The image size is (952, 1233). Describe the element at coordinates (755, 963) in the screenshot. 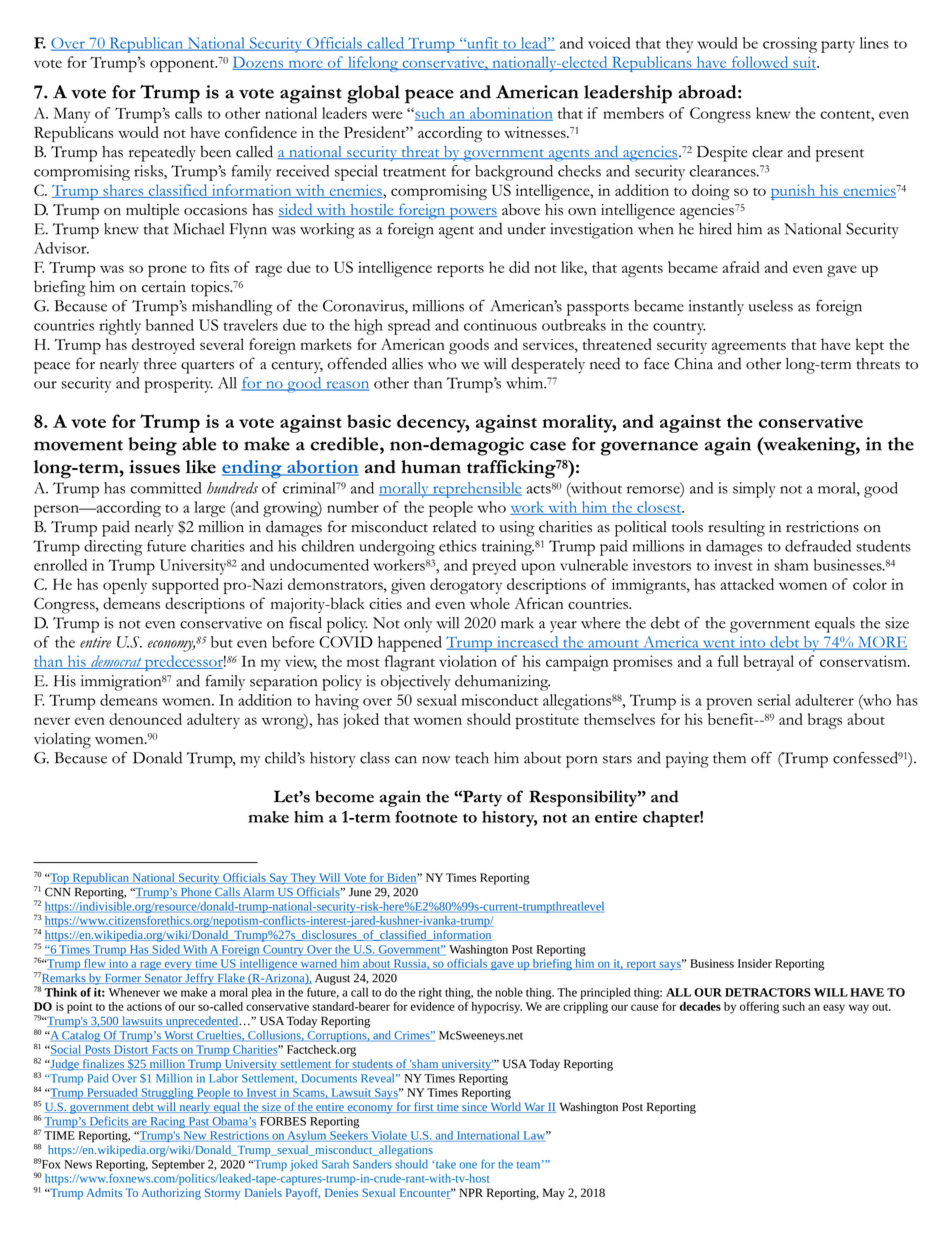

I see `Insider` at that location.
